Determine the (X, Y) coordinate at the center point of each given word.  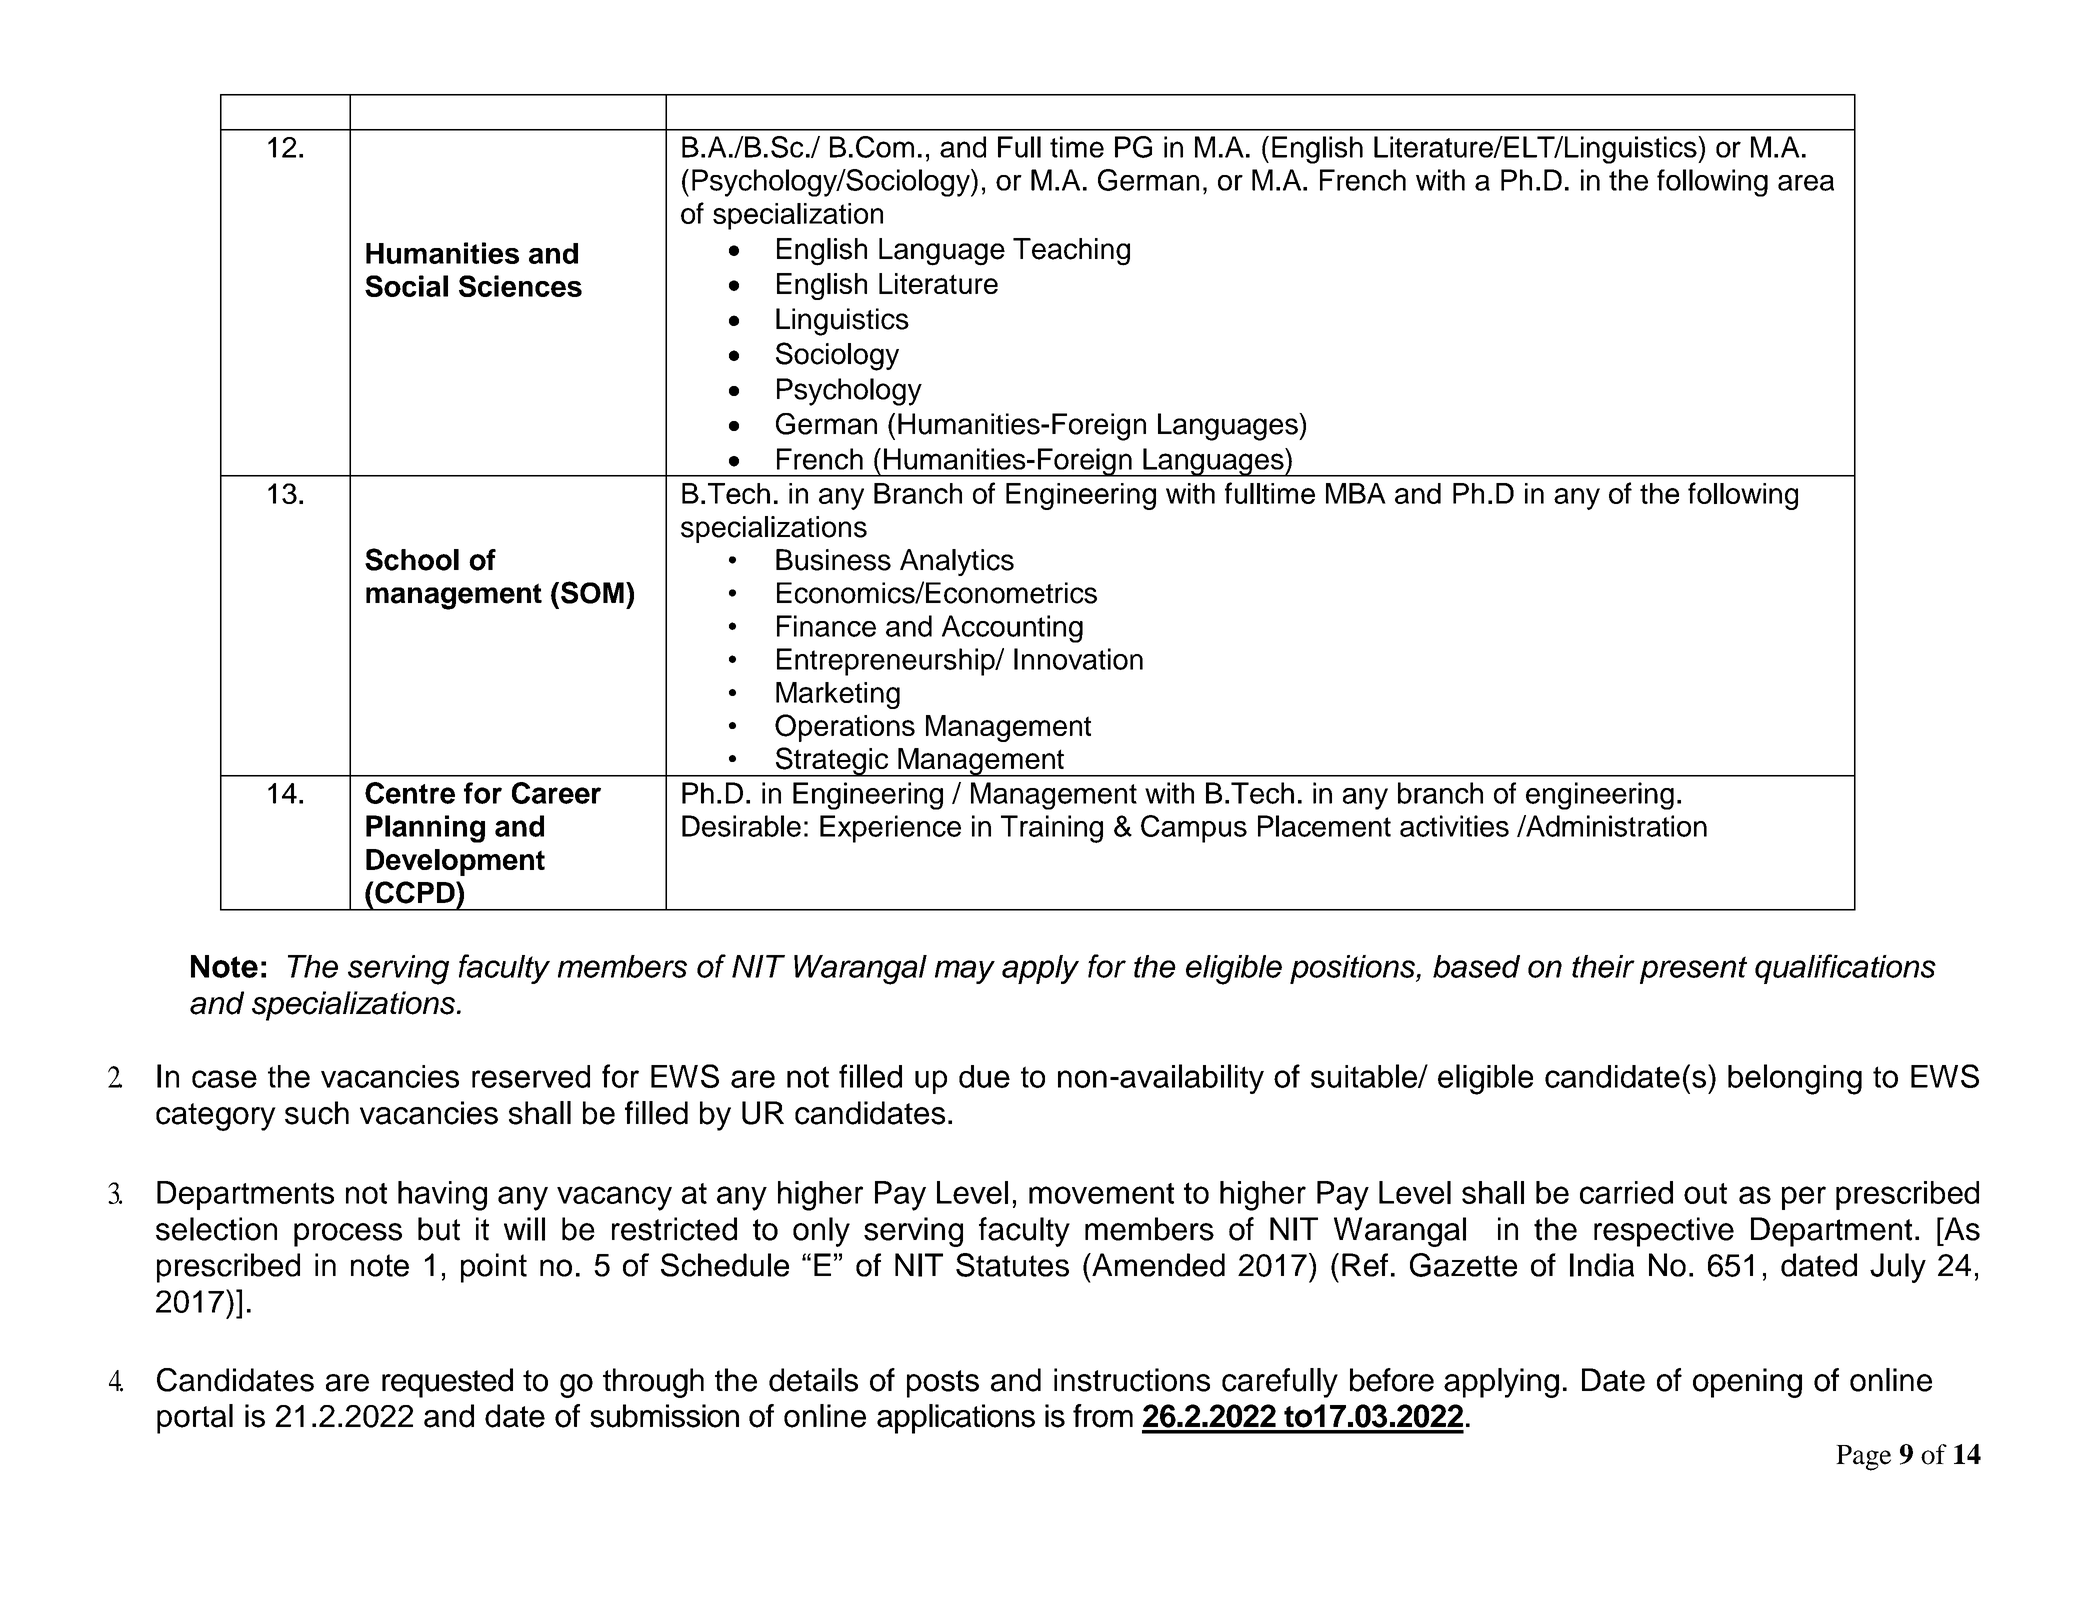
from (1103, 1416)
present (1693, 970)
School (412, 559)
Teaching (1071, 252)
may (965, 972)
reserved (531, 1076)
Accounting (1012, 629)
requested (447, 1383)
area (1806, 183)
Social (406, 286)
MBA (1356, 493)
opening (1747, 1383)
